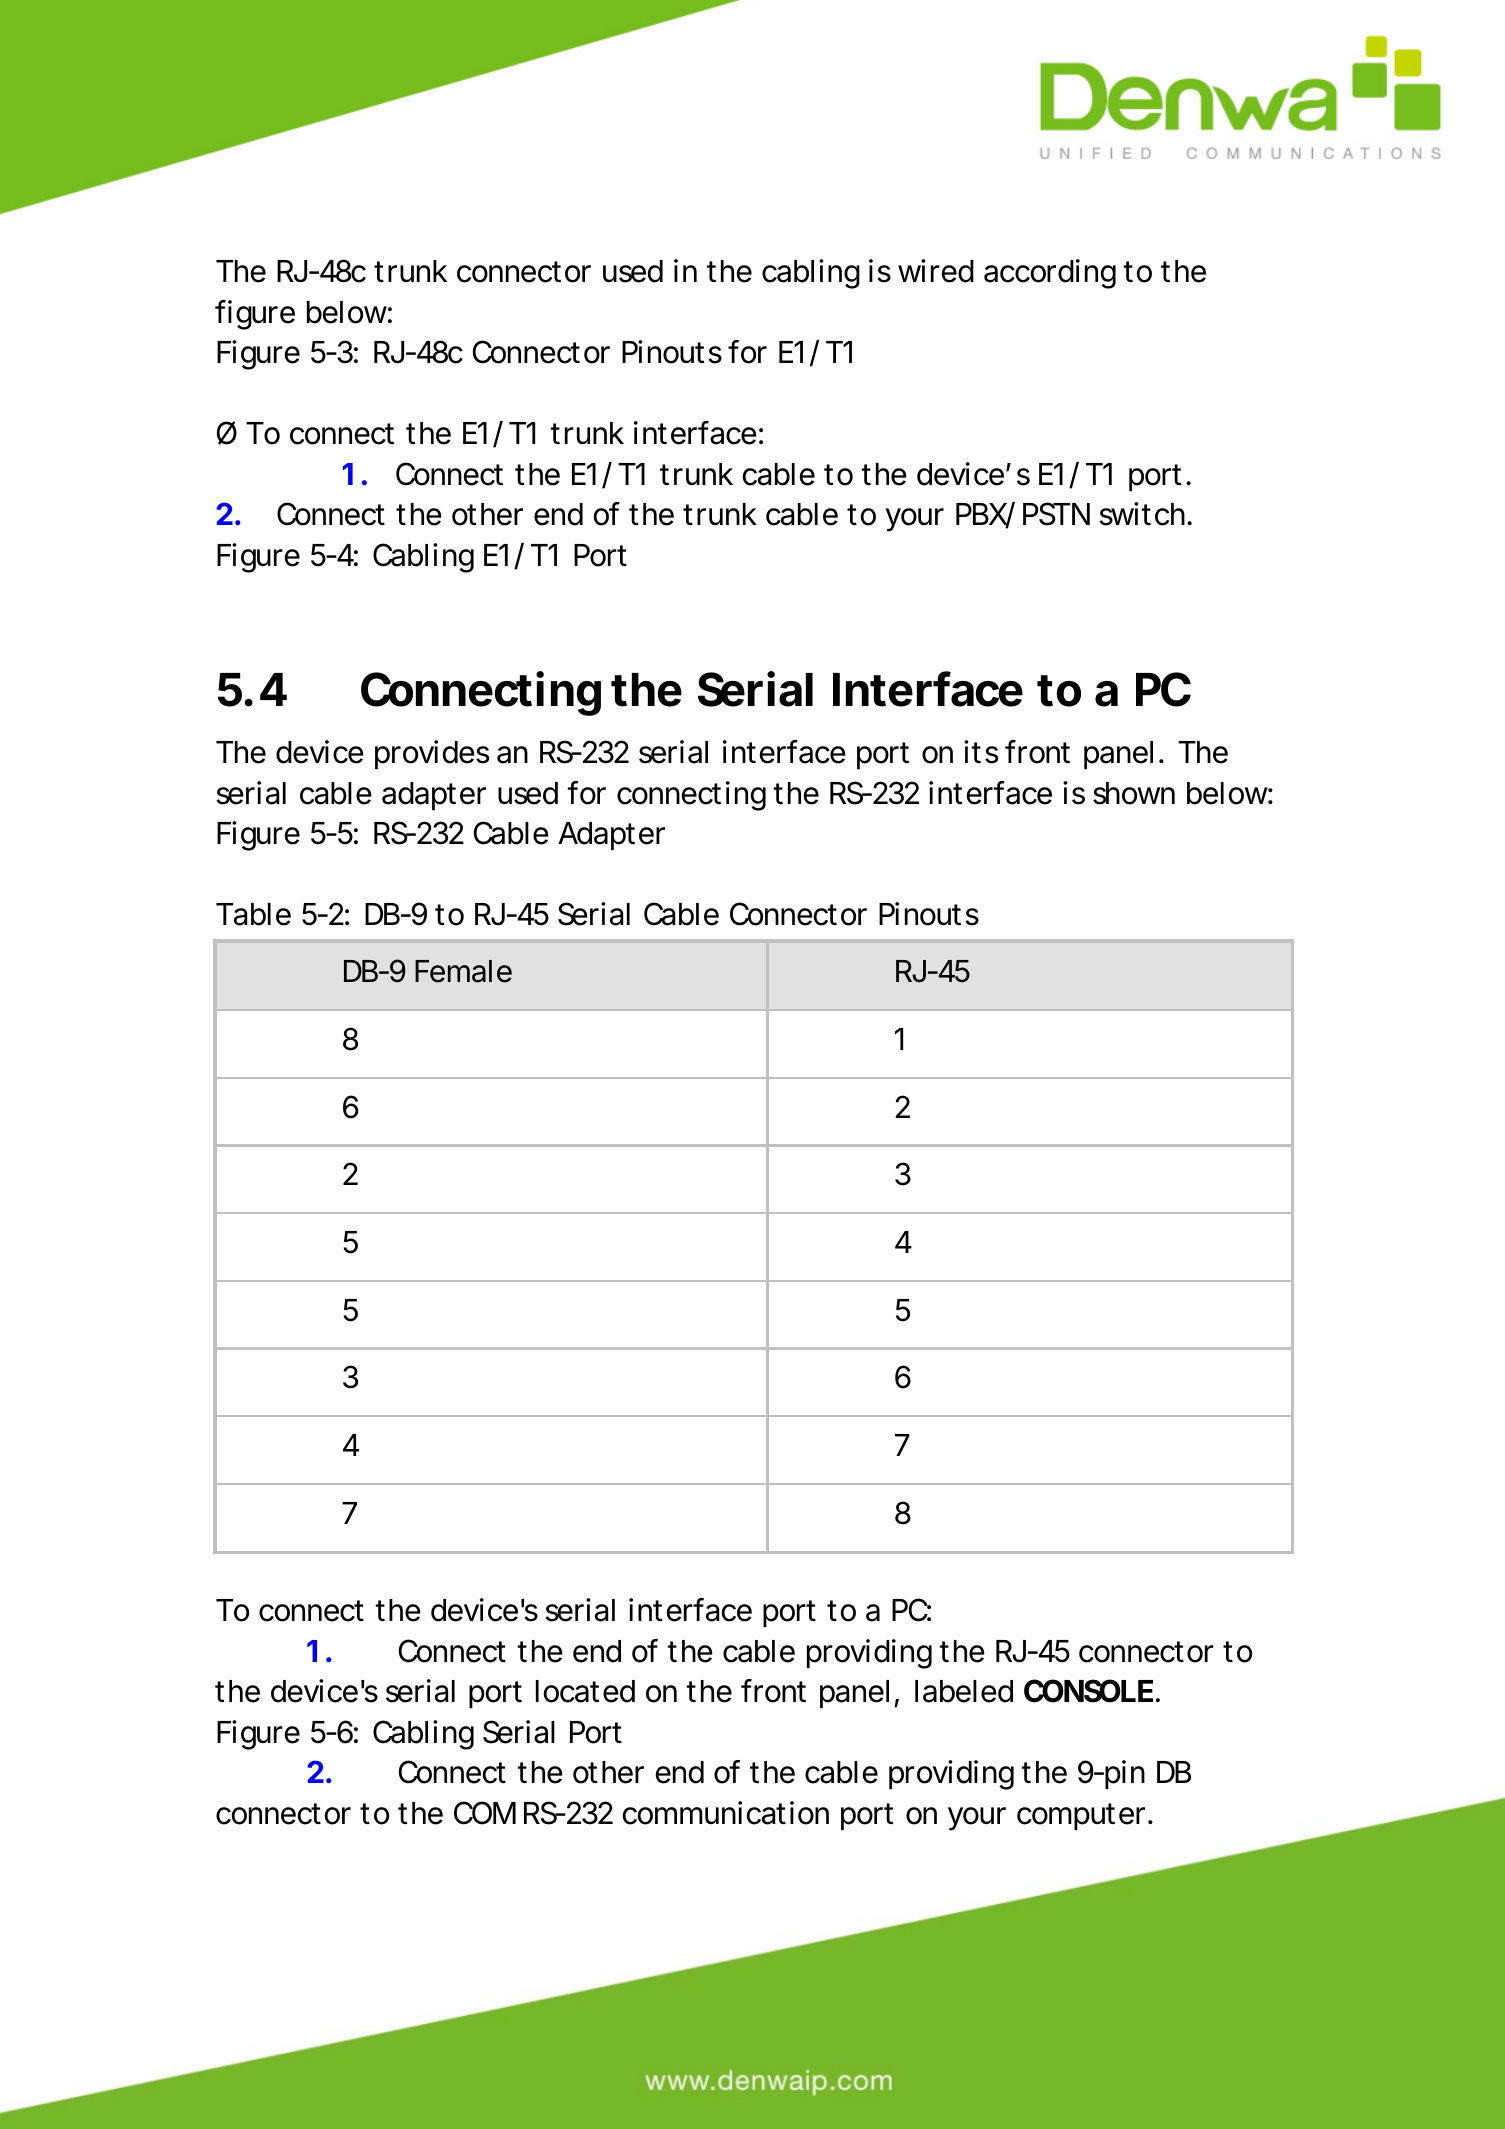 The width and height of the screenshot is (1505, 2129). Describe the element at coordinates (1134, 793) in the screenshot. I see `shown` at that location.
